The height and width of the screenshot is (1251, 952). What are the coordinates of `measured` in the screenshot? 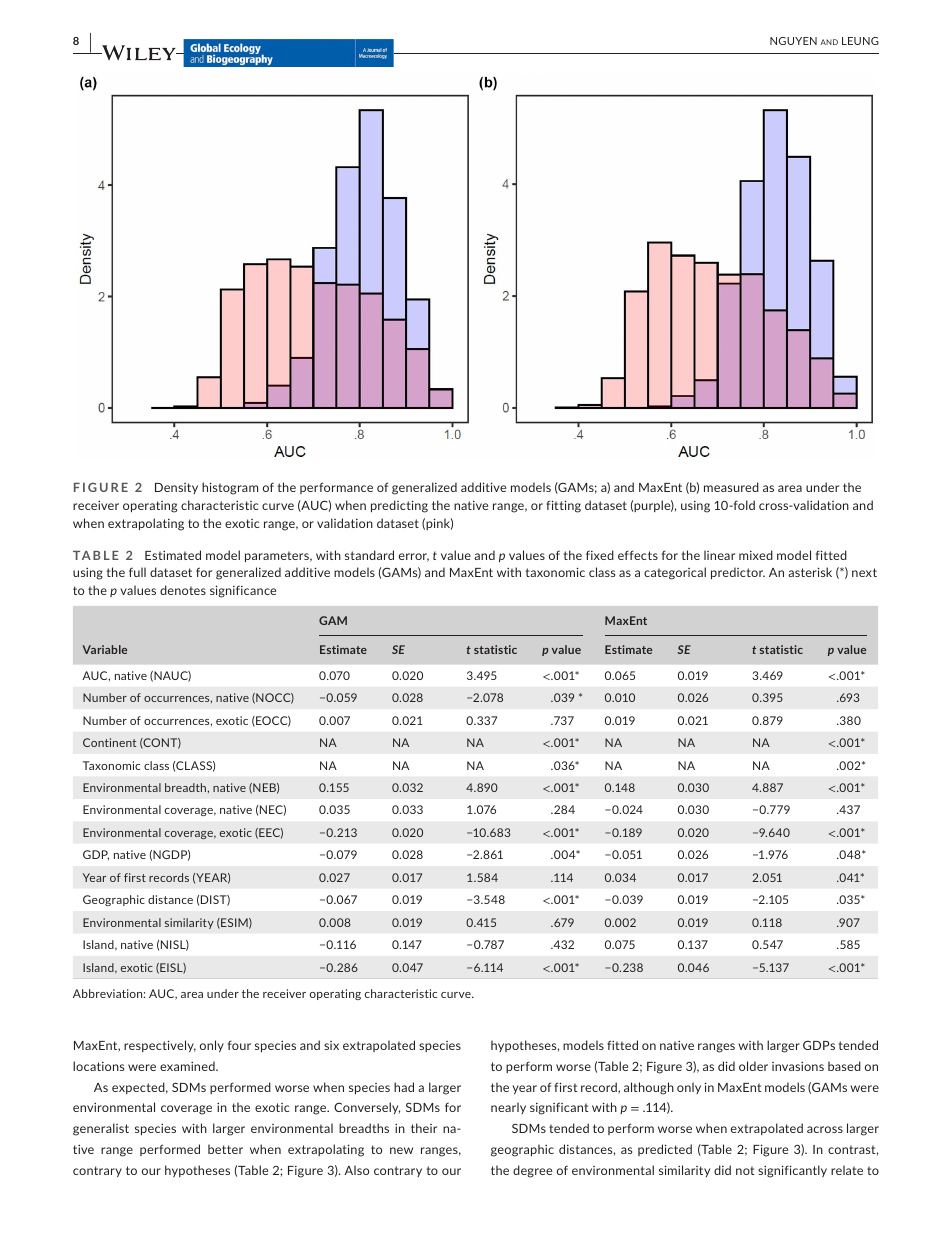 It's located at (731, 487).
